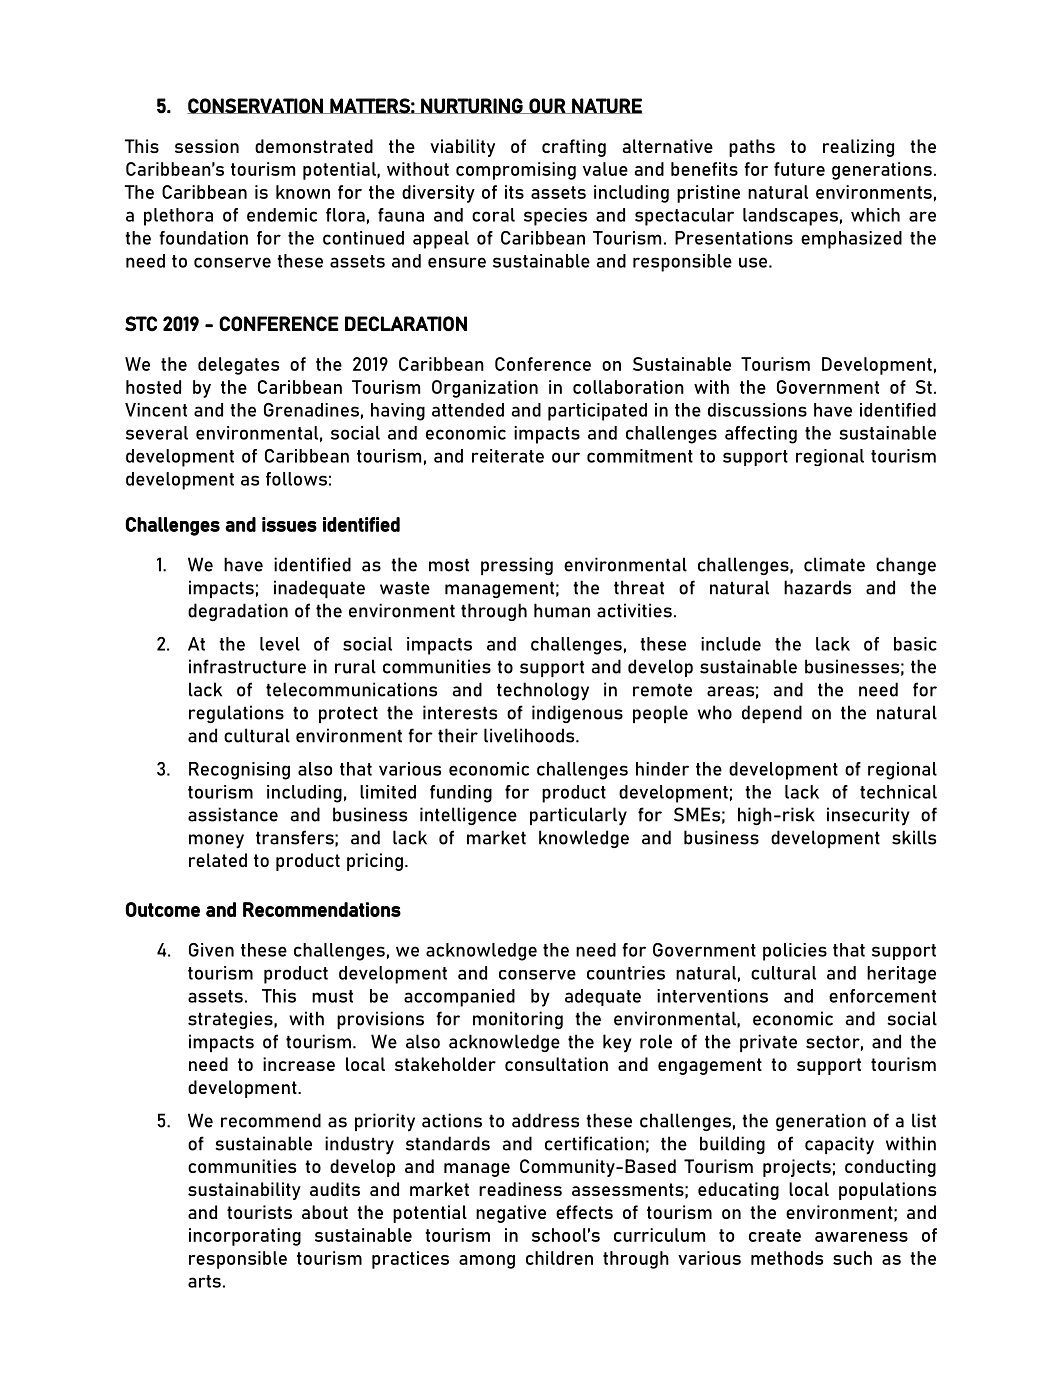 Image resolution: width=1062 pixels, height=1374 pixels. I want to click on incorporating, so click(245, 1237).
